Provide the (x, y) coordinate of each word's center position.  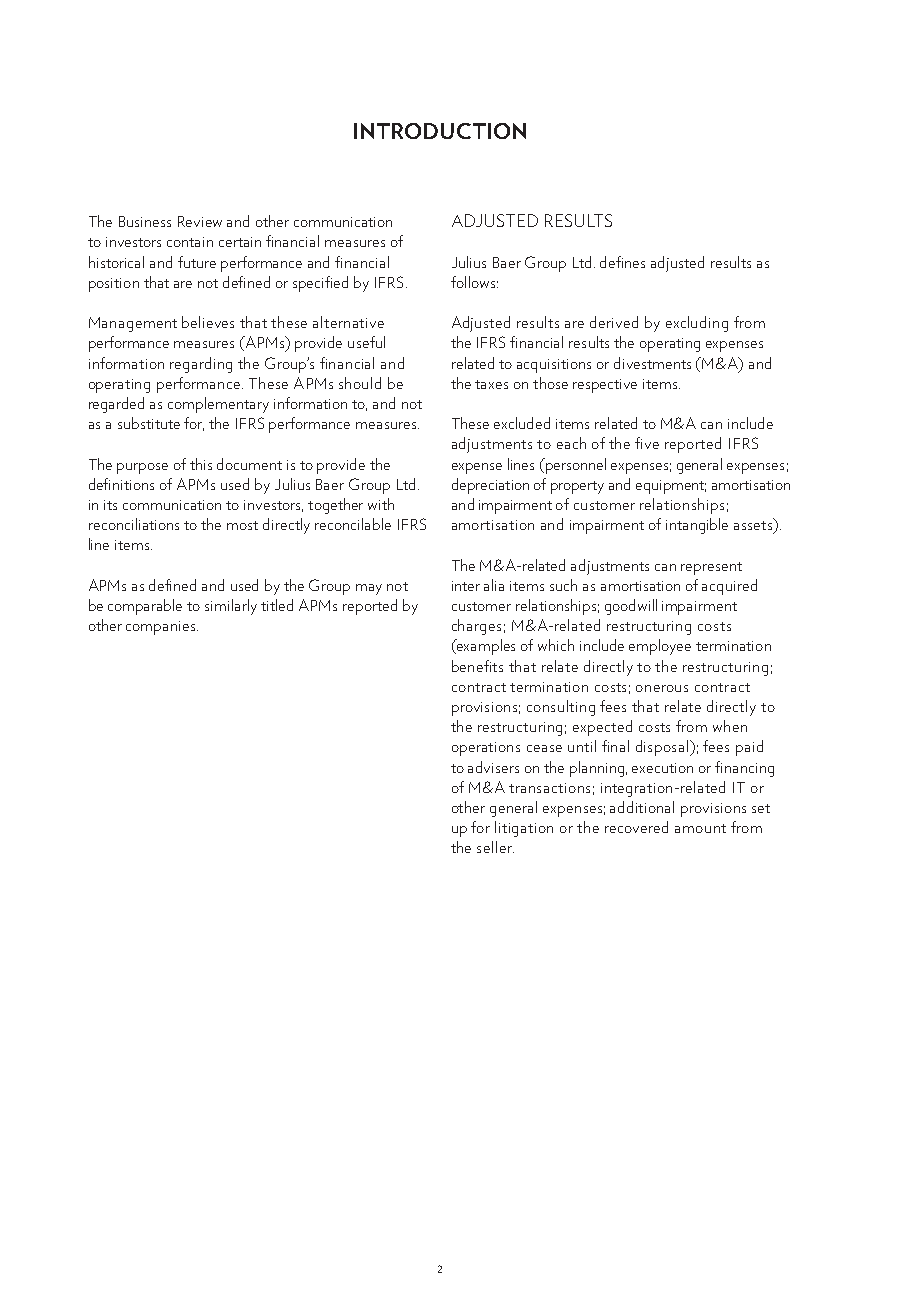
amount (700, 828)
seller (495, 847)
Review (200, 221)
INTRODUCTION (440, 131)
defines (622, 262)
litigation (524, 829)
